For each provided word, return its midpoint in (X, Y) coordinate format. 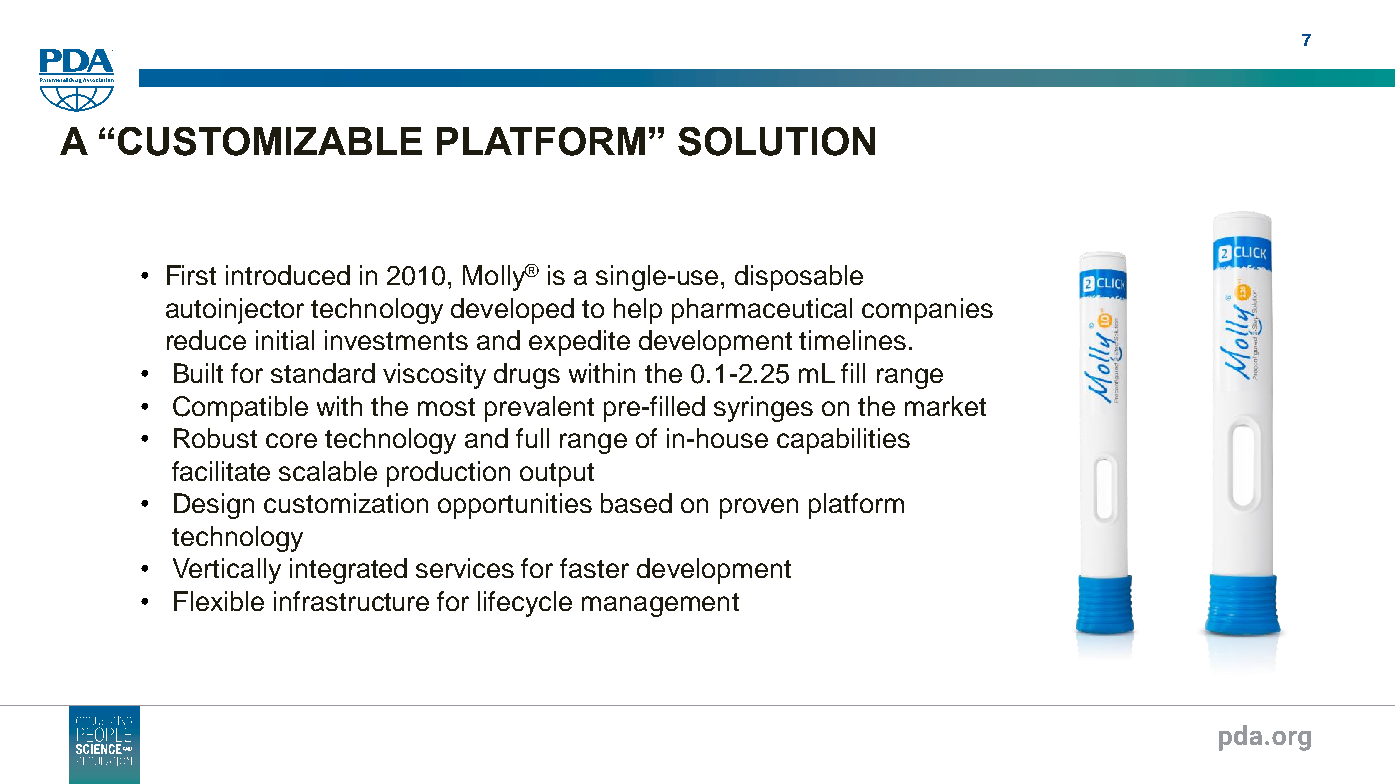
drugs (527, 376)
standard (323, 373)
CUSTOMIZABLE (270, 141)
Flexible (219, 601)
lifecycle (525, 604)
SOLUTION (776, 141)
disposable (799, 278)
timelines (852, 340)
